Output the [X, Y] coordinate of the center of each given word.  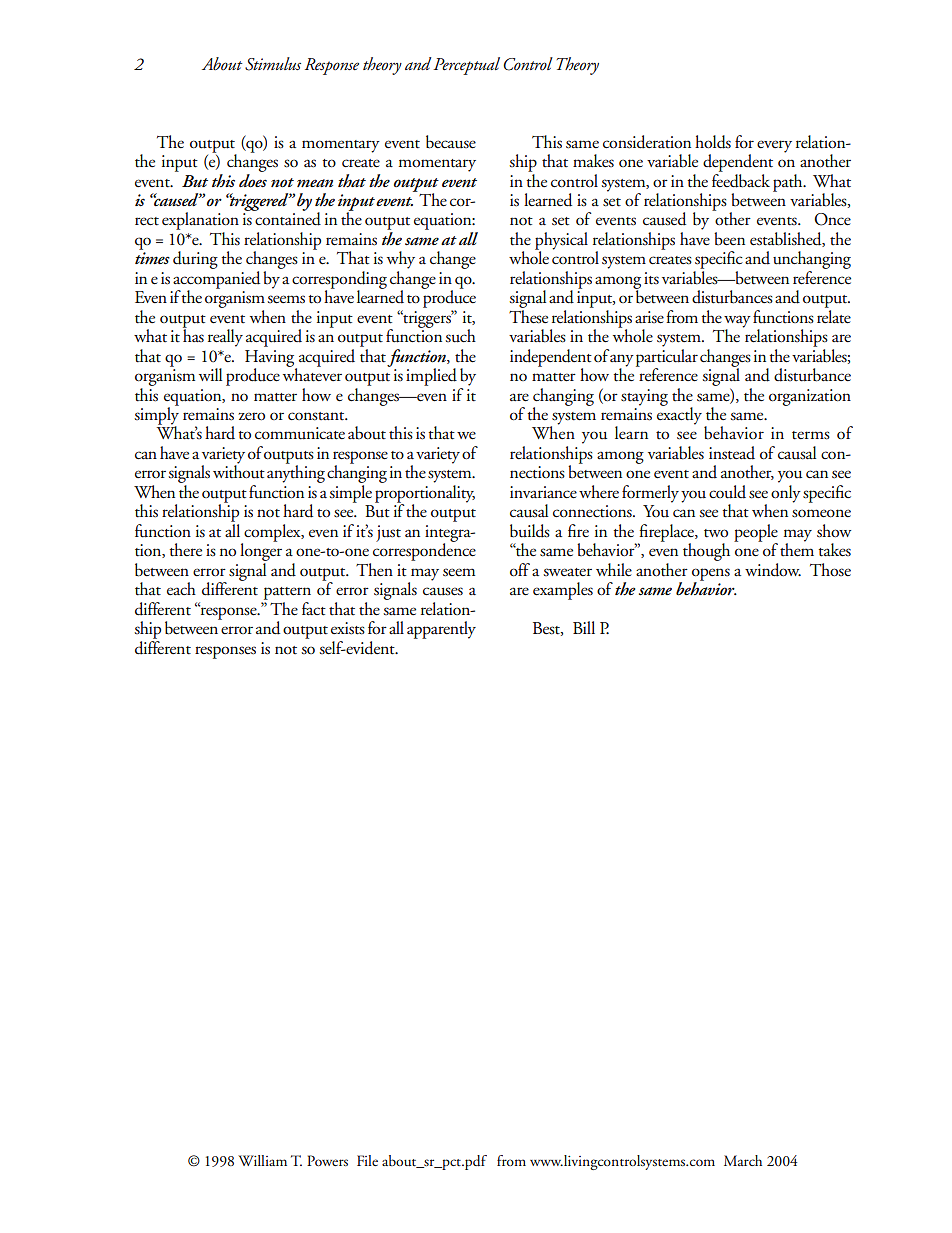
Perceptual [466, 66]
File [367, 1160]
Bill [584, 627]
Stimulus [273, 64]
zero [251, 416]
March [743, 1160]
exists [348, 628]
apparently [441, 630]
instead [732, 453]
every [774, 146]
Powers [327, 1160]
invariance [543, 492]
